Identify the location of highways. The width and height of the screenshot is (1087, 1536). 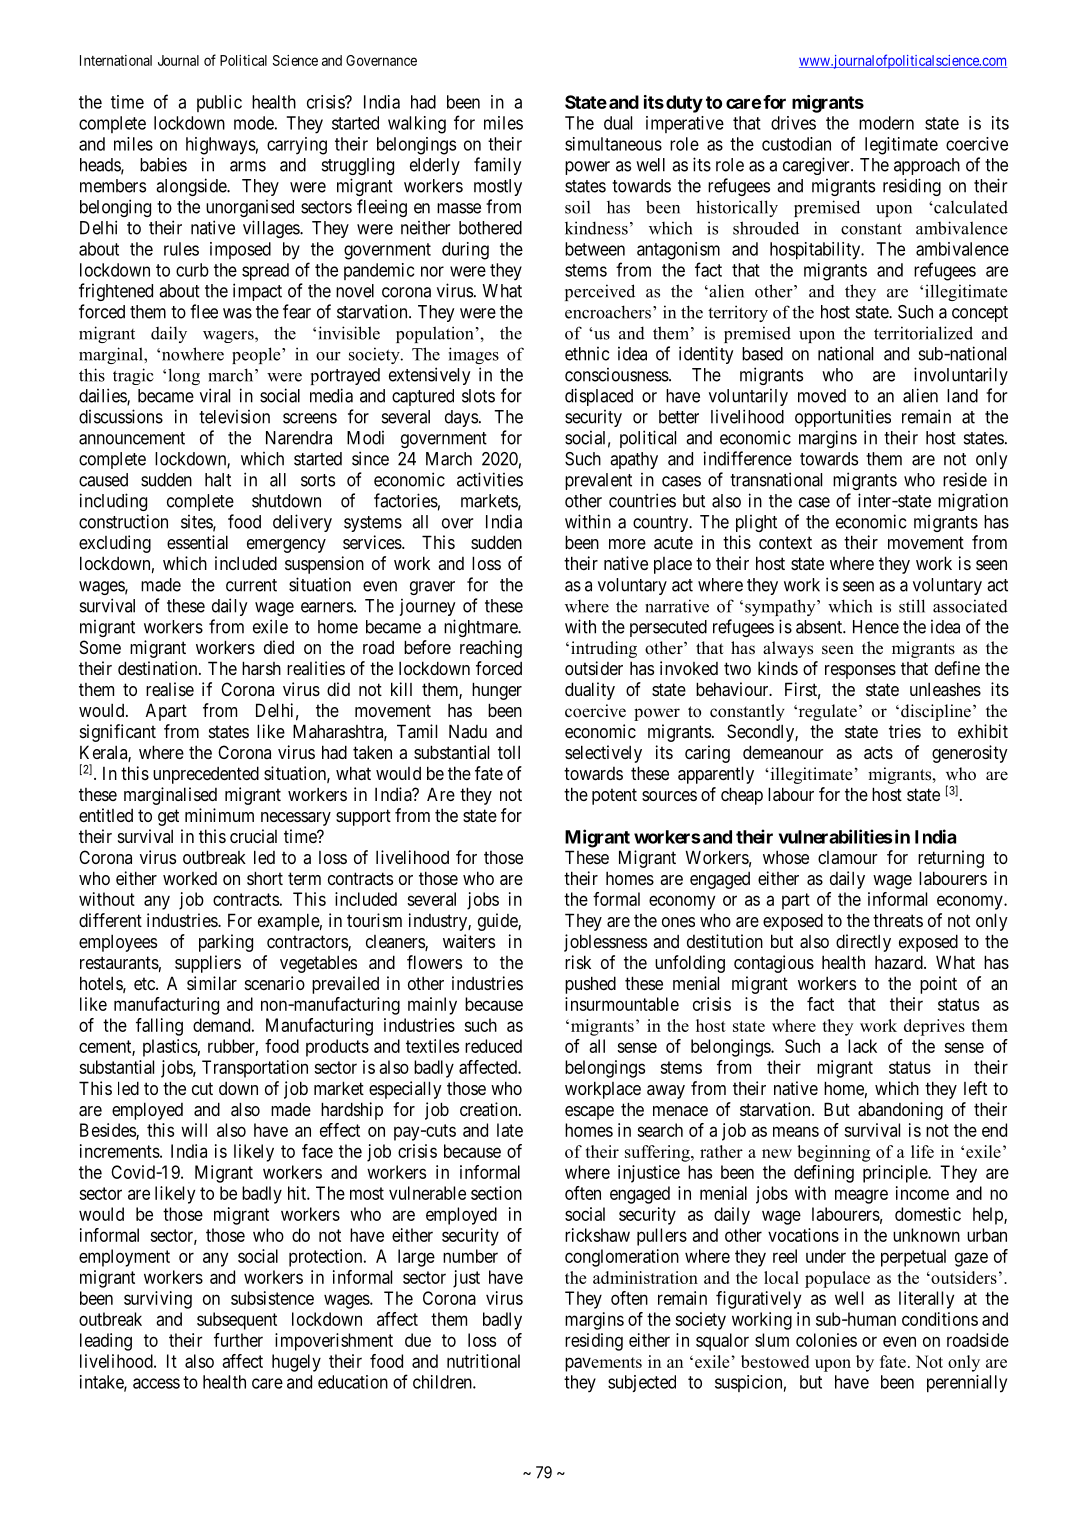
(221, 146).
